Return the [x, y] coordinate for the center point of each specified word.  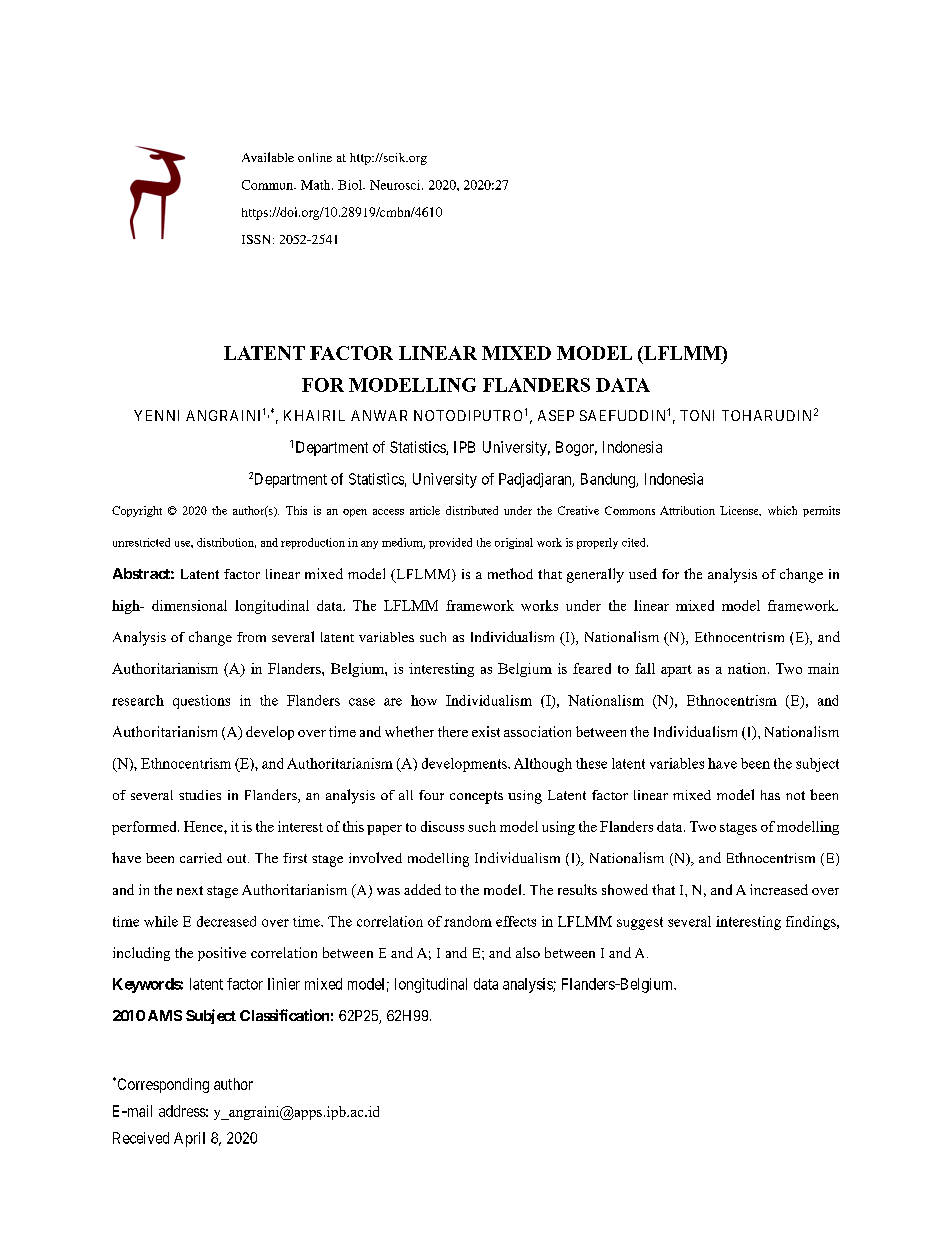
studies [200, 795]
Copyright [137, 511]
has [770, 795]
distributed [472, 510]
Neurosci [396, 185]
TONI [697, 415]
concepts [476, 797]
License [740, 511]
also [528, 952]
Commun [269, 185]
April [189, 1139]
